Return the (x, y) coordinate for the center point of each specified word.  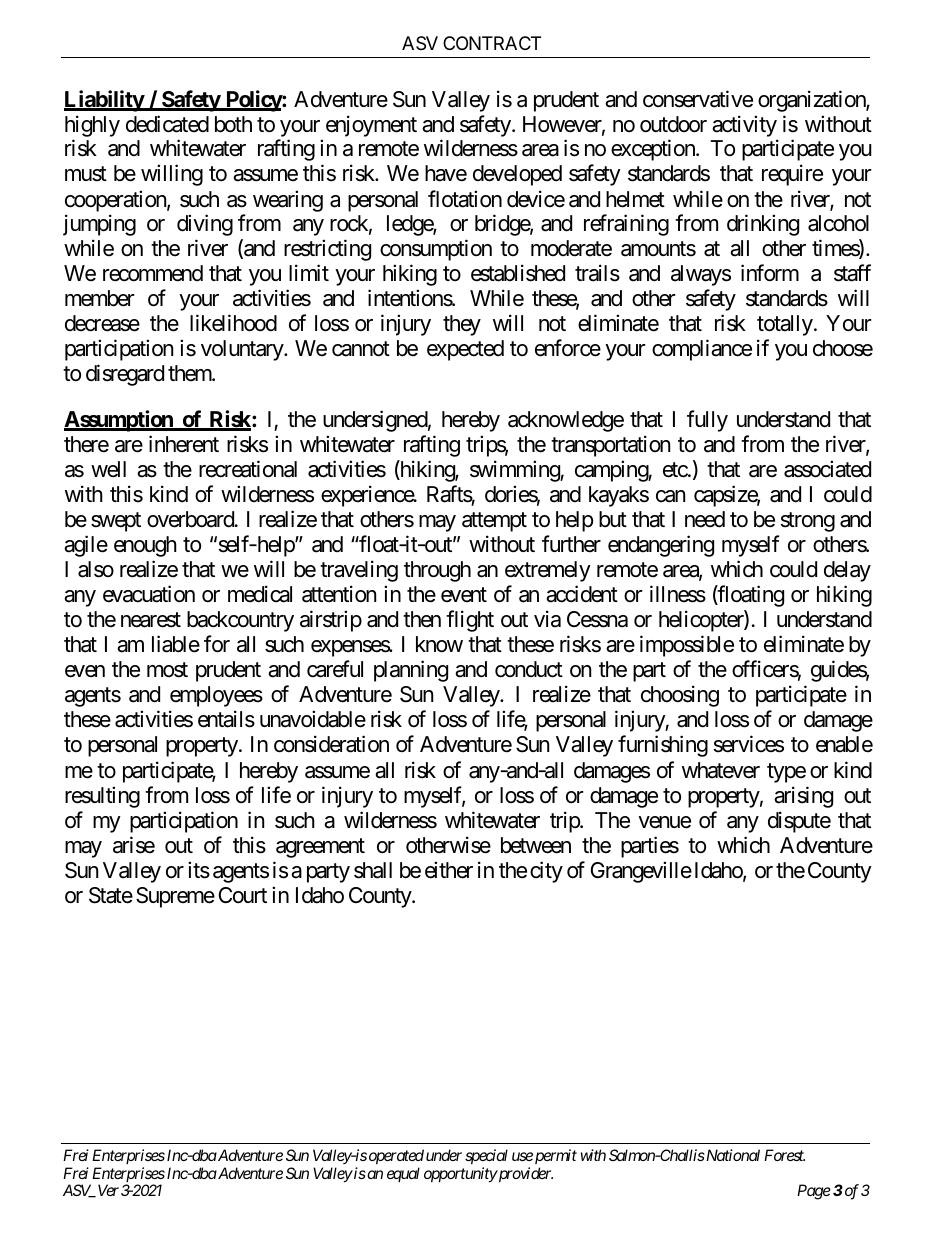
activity (744, 126)
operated (396, 1156)
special (486, 1156)
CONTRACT (492, 43)
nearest (151, 620)
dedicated (167, 124)
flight (470, 621)
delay (847, 571)
